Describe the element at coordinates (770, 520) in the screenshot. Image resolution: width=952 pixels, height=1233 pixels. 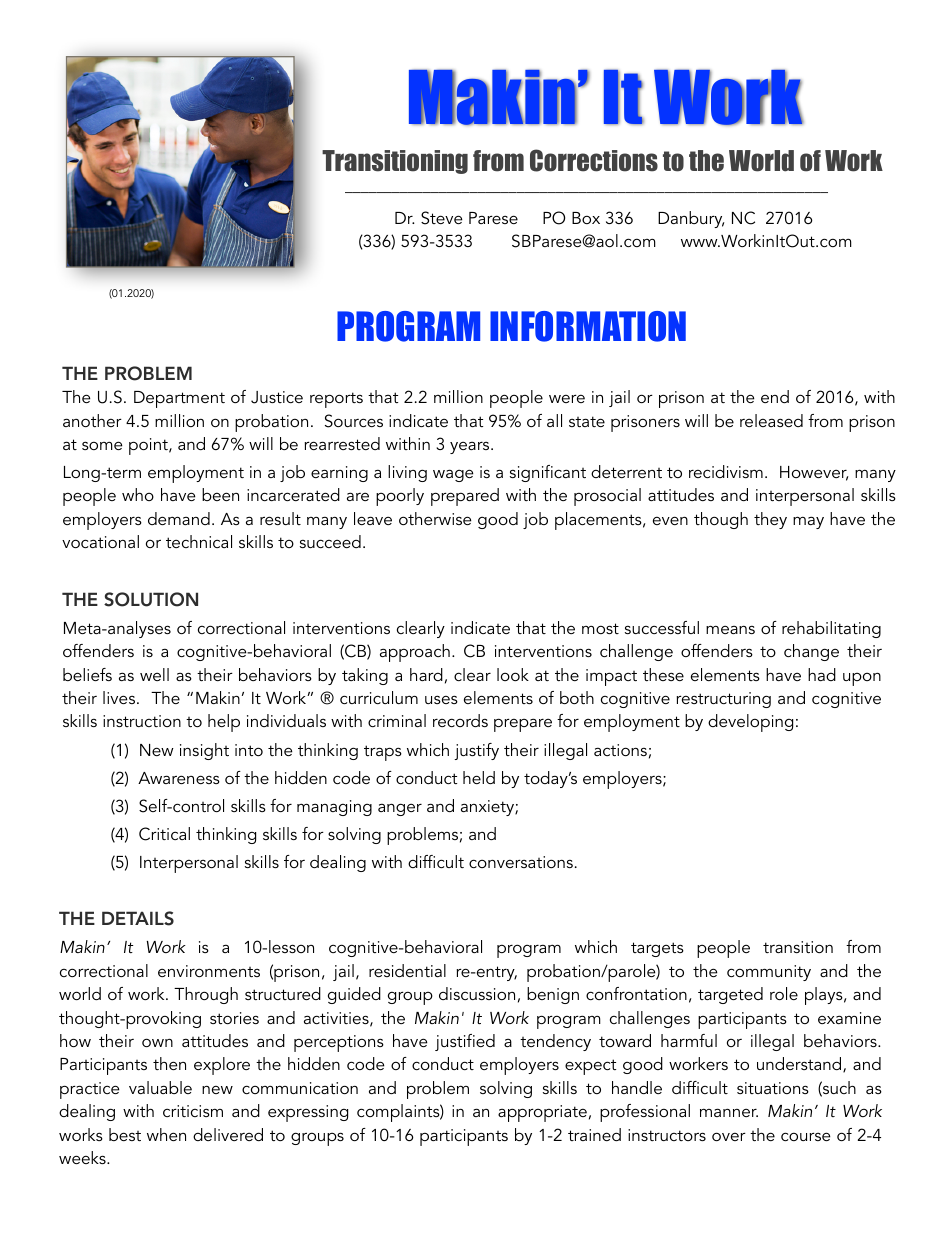
I see `they` at that location.
